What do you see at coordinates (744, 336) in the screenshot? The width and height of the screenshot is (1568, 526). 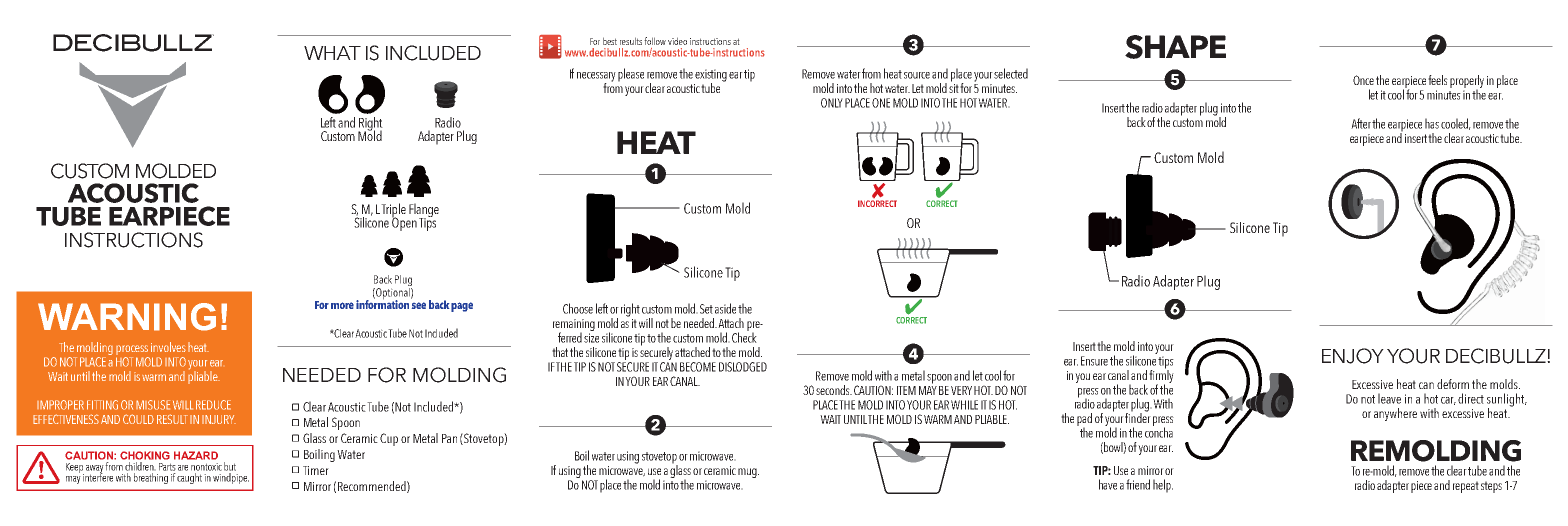 I see `Check` at bounding box center [744, 336].
